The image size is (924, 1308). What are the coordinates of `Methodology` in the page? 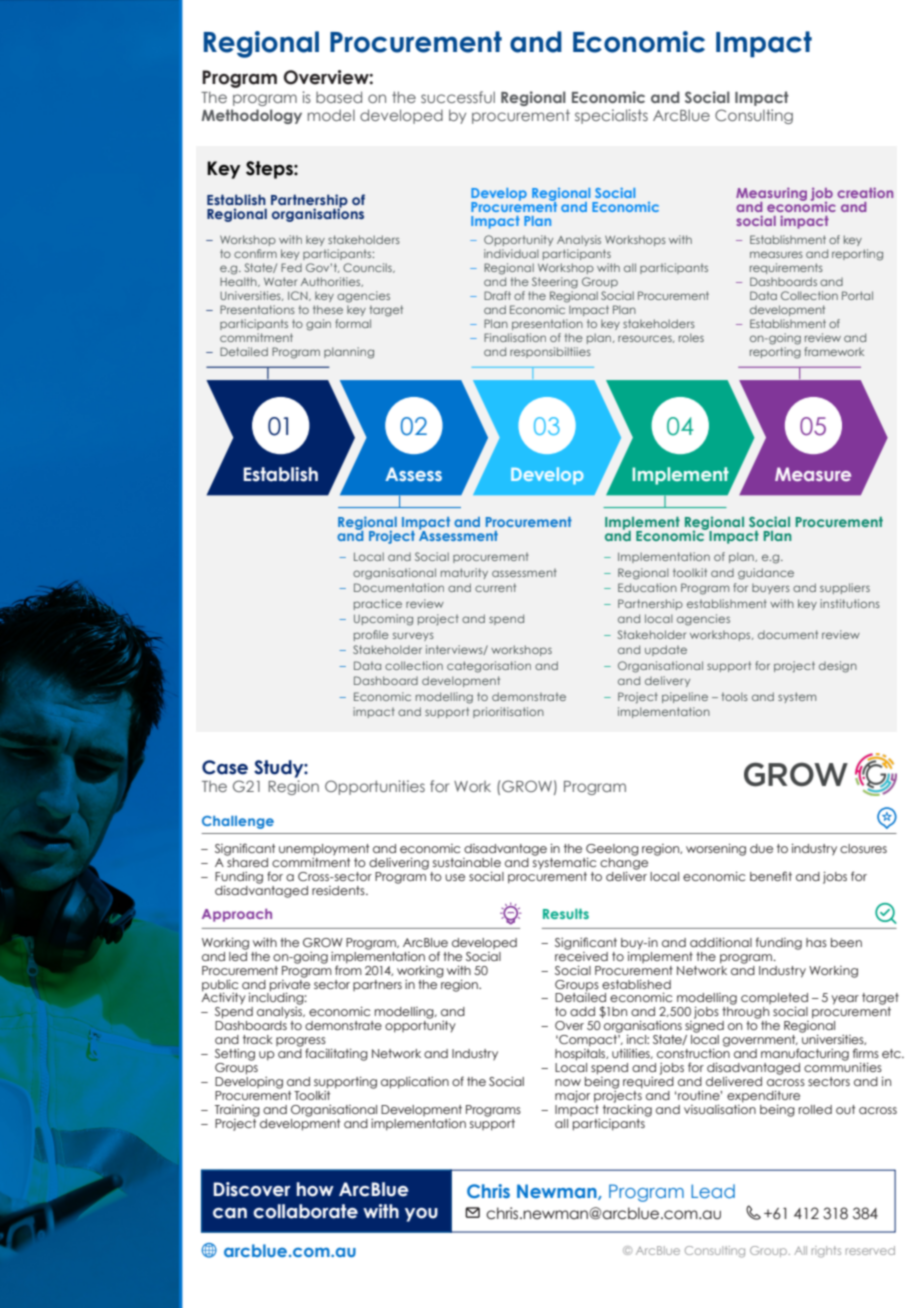 It's located at (252, 116).
